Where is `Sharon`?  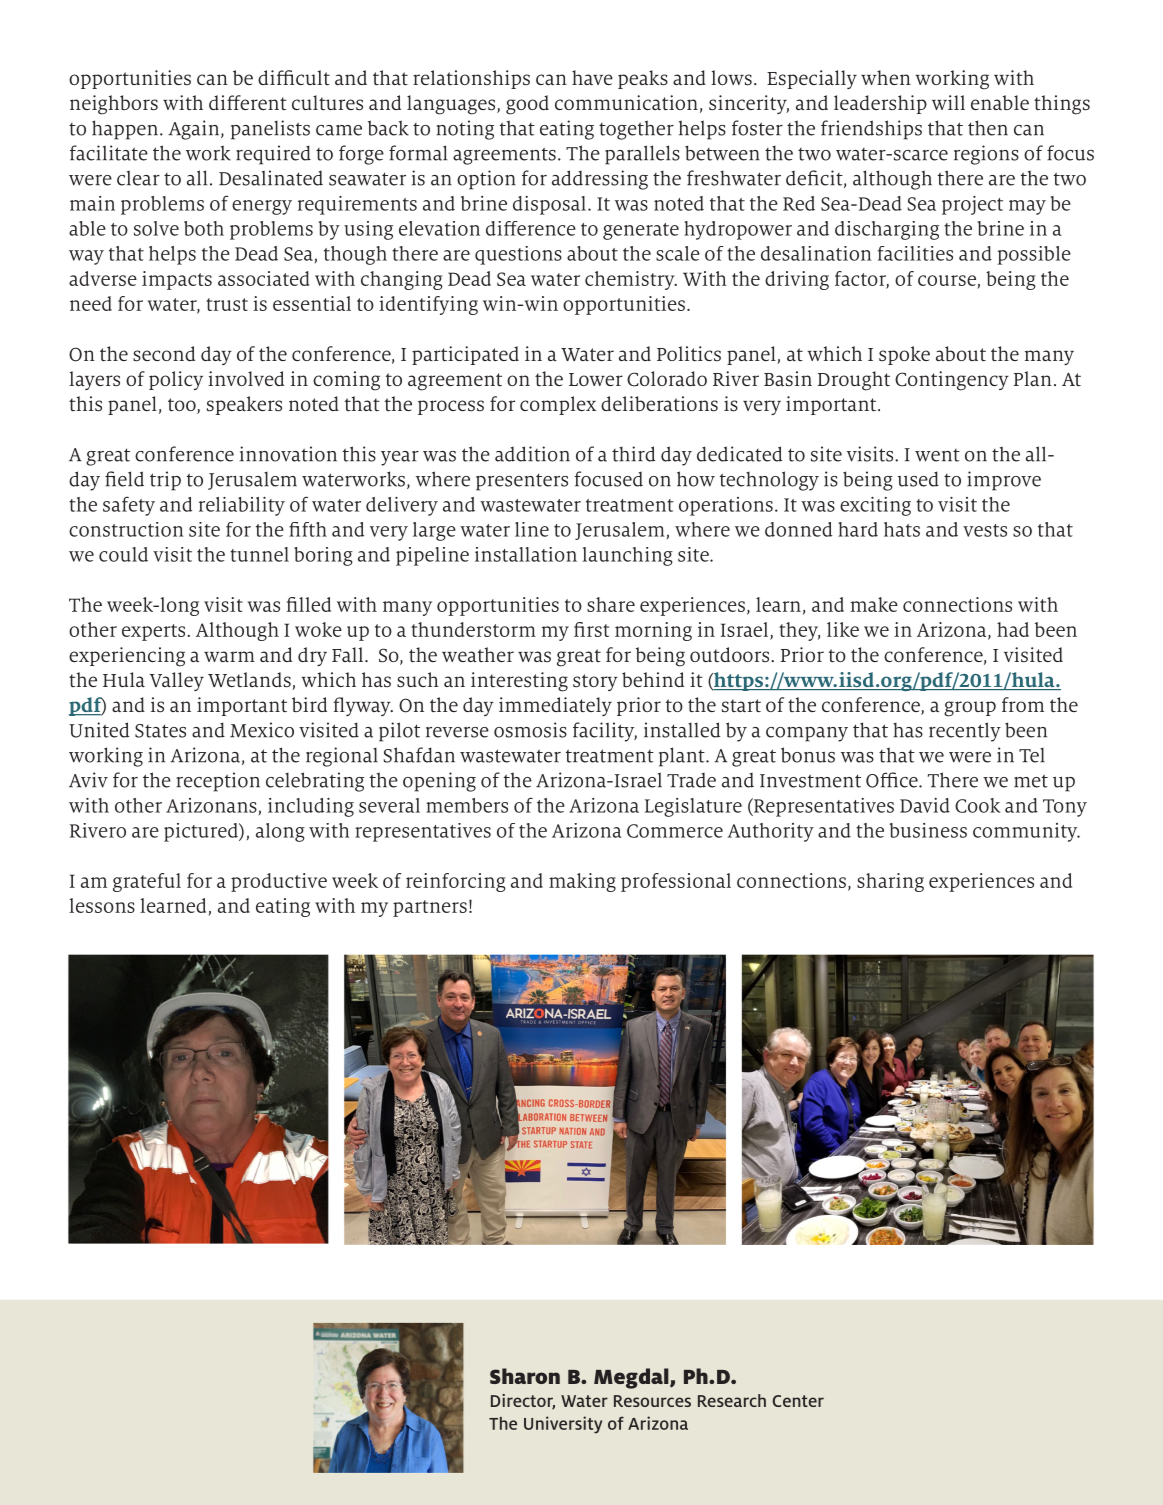 Sharon is located at coordinates (525, 1376).
